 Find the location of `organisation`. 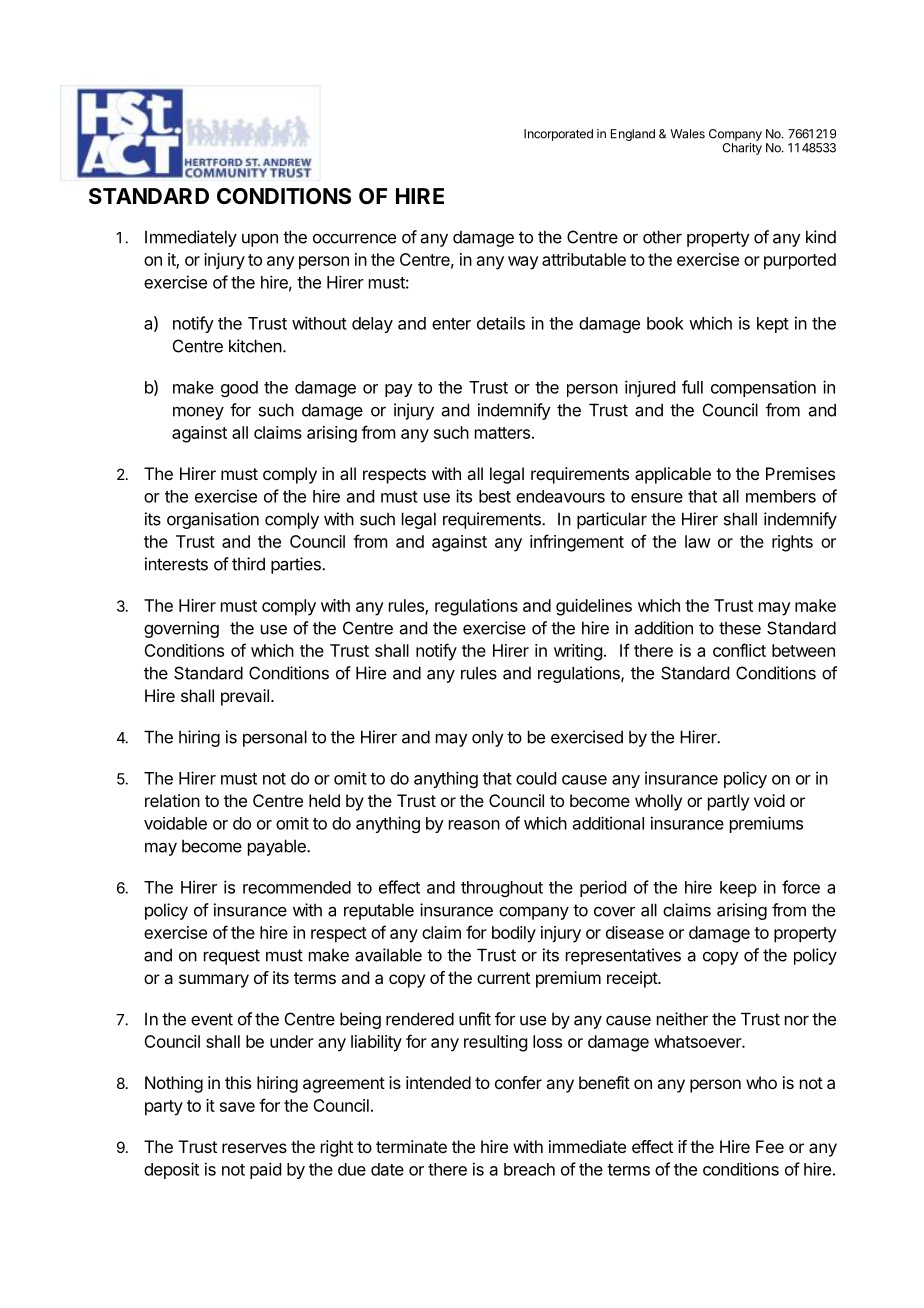

organisation is located at coordinates (213, 520).
